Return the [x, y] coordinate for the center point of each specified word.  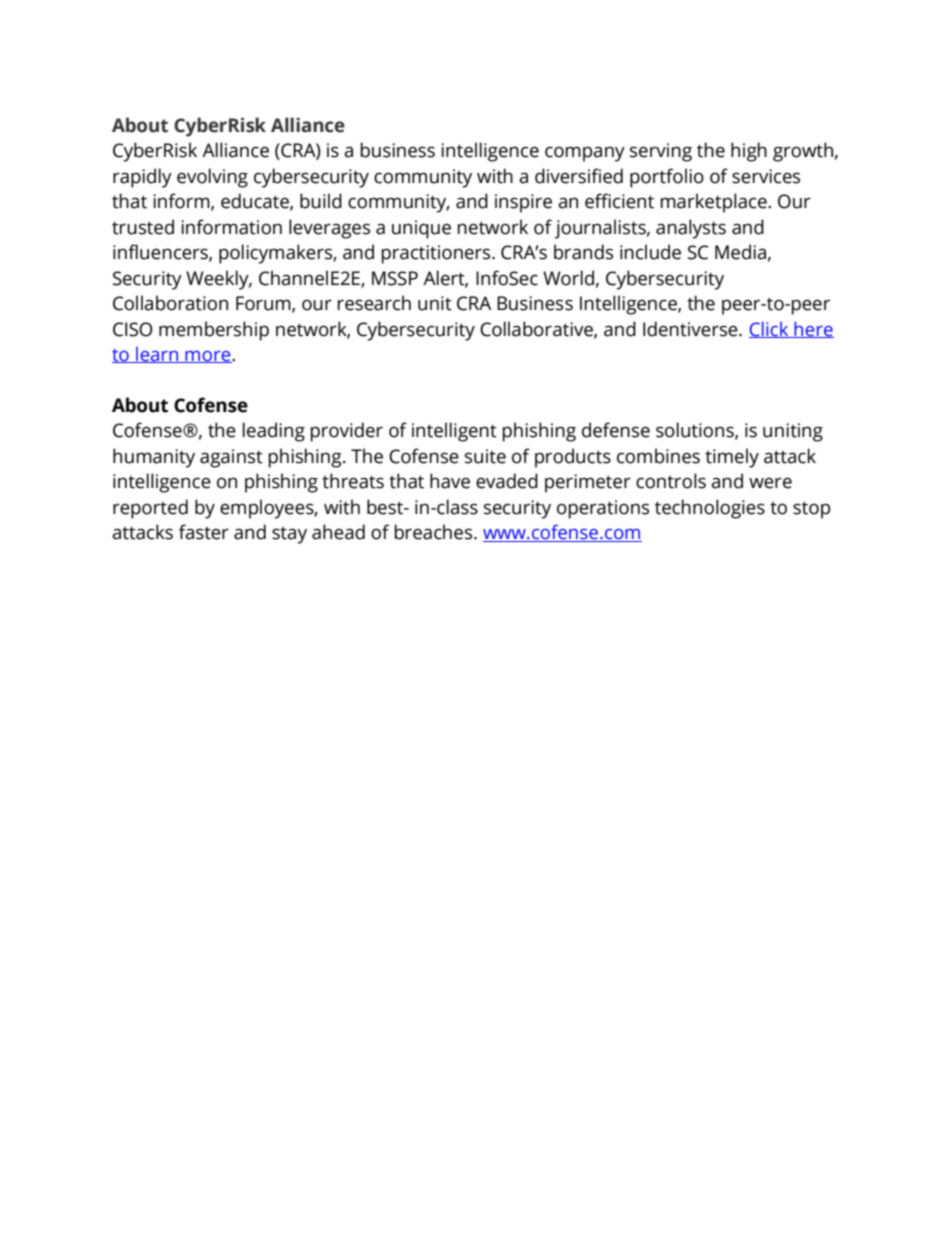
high [749, 152]
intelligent [454, 432]
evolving [212, 178]
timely [732, 458]
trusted [143, 227]
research [374, 303]
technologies [710, 509]
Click [770, 329]
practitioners [437, 254]
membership [214, 331]
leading [274, 432]
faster [204, 532]
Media [740, 252]
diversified [579, 176]
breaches [435, 532]
